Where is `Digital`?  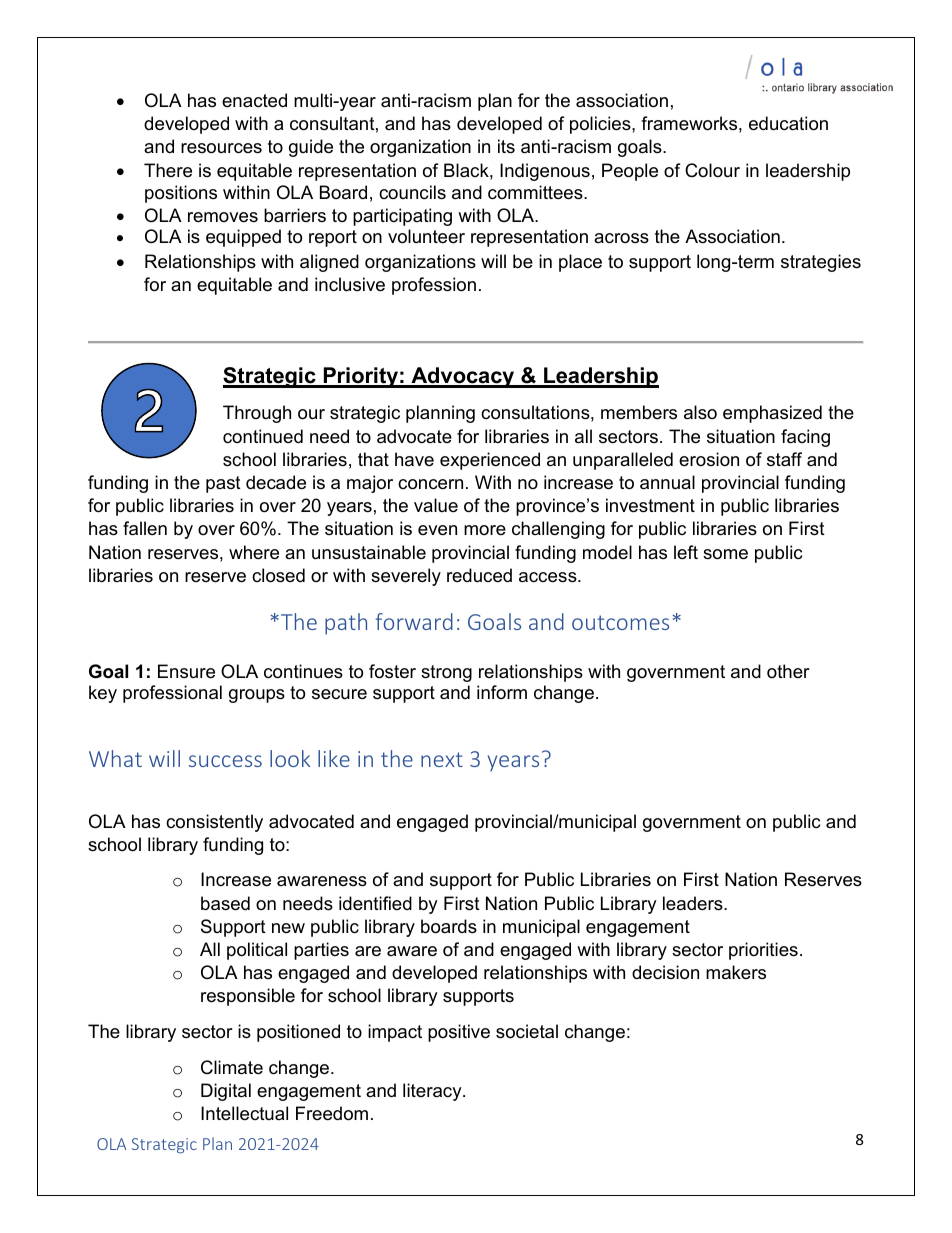 Digital is located at coordinates (226, 1092).
